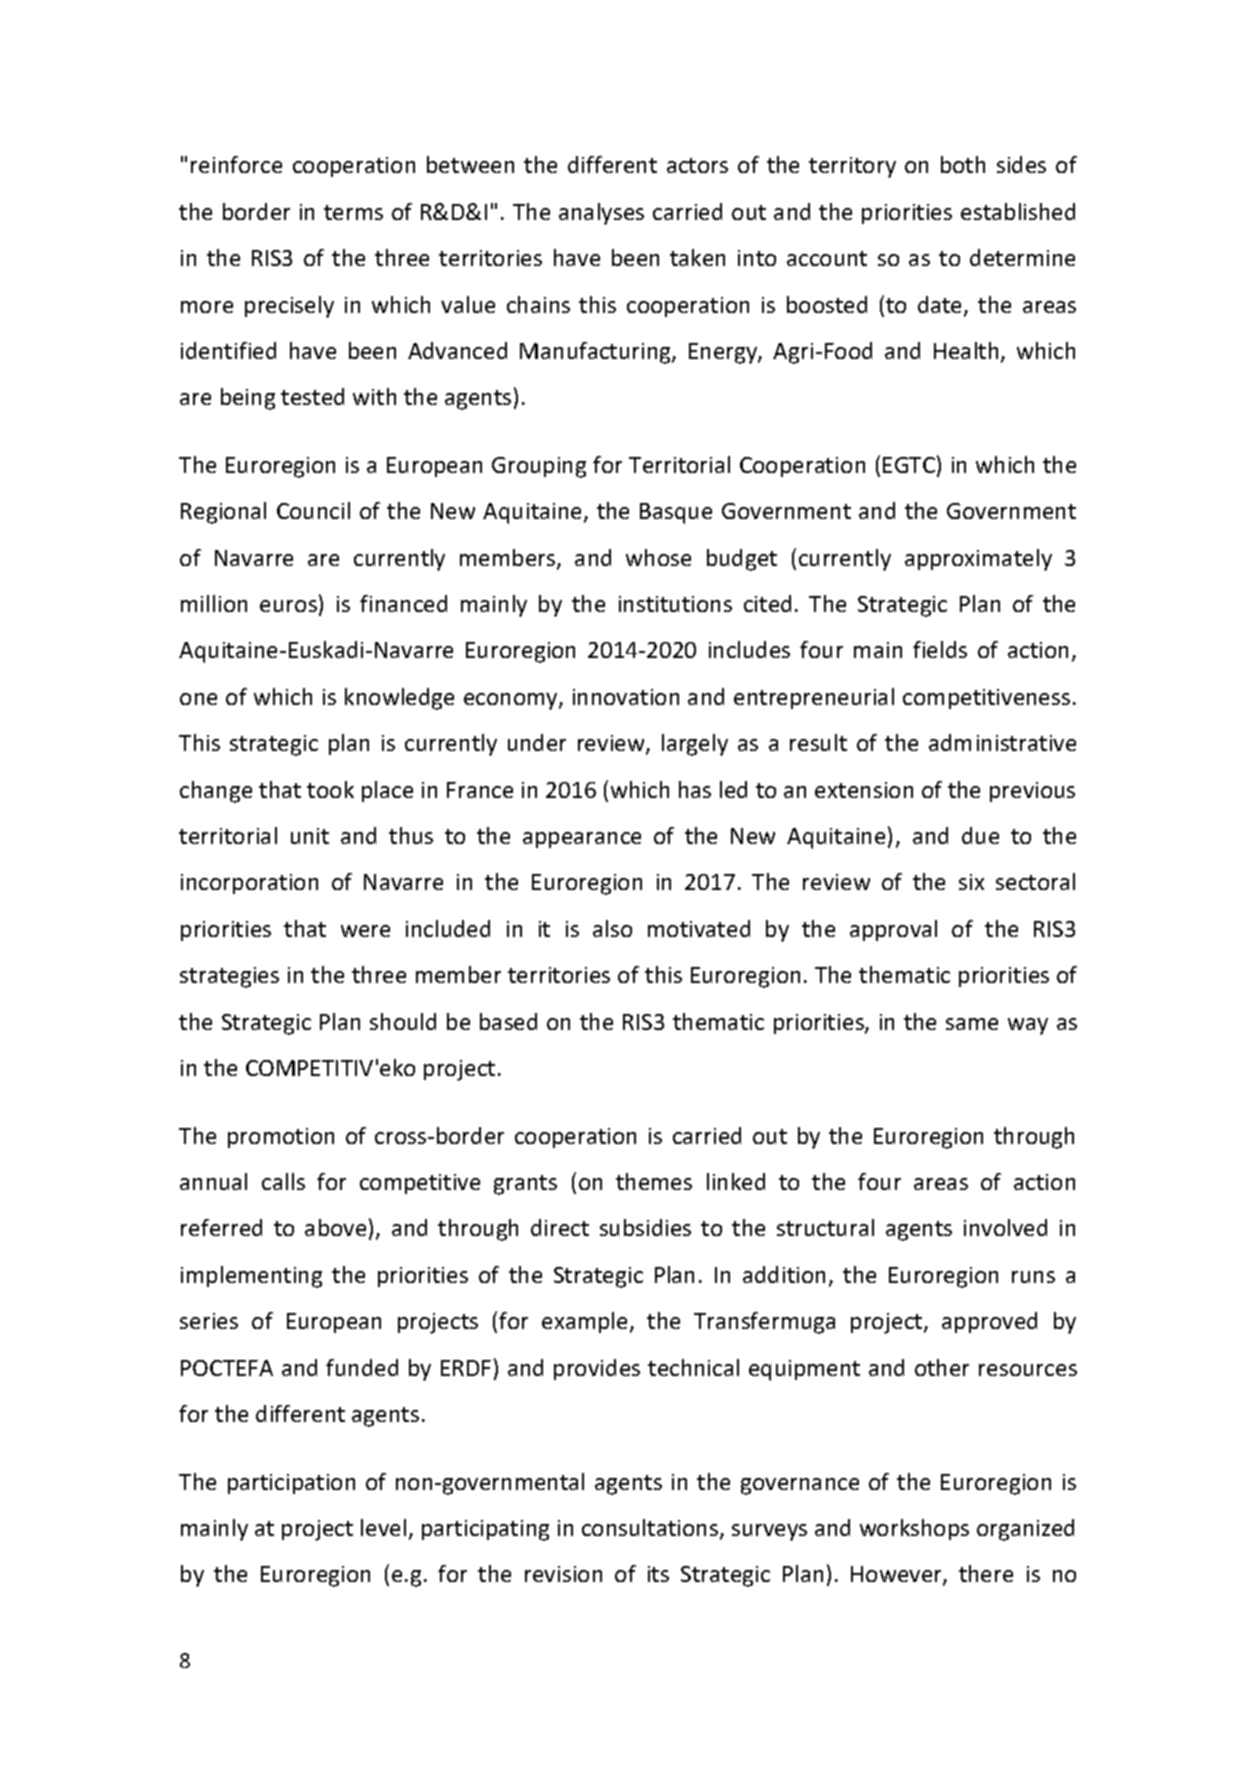 The height and width of the screenshot is (1778, 1257). What do you see at coordinates (582, 840) in the screenshot?
I see `appearance` at bounding box center [582, 840].
